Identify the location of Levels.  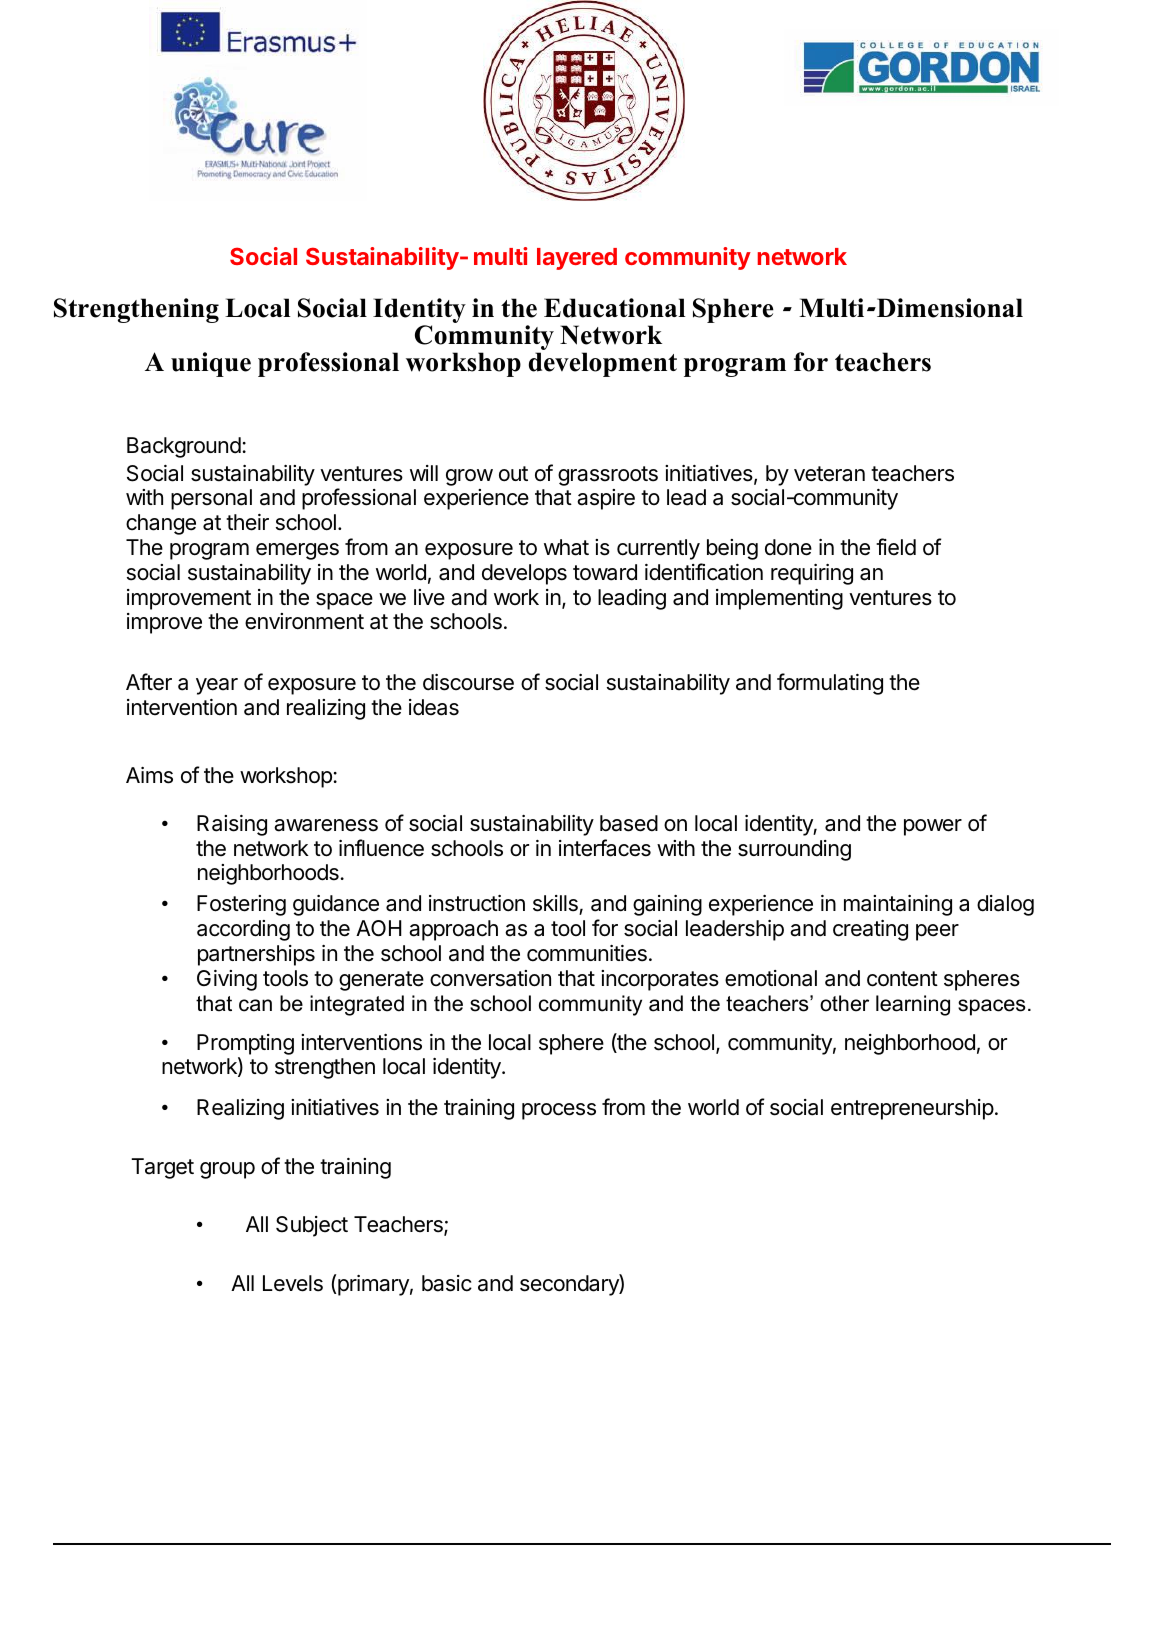
(293, 1283).
